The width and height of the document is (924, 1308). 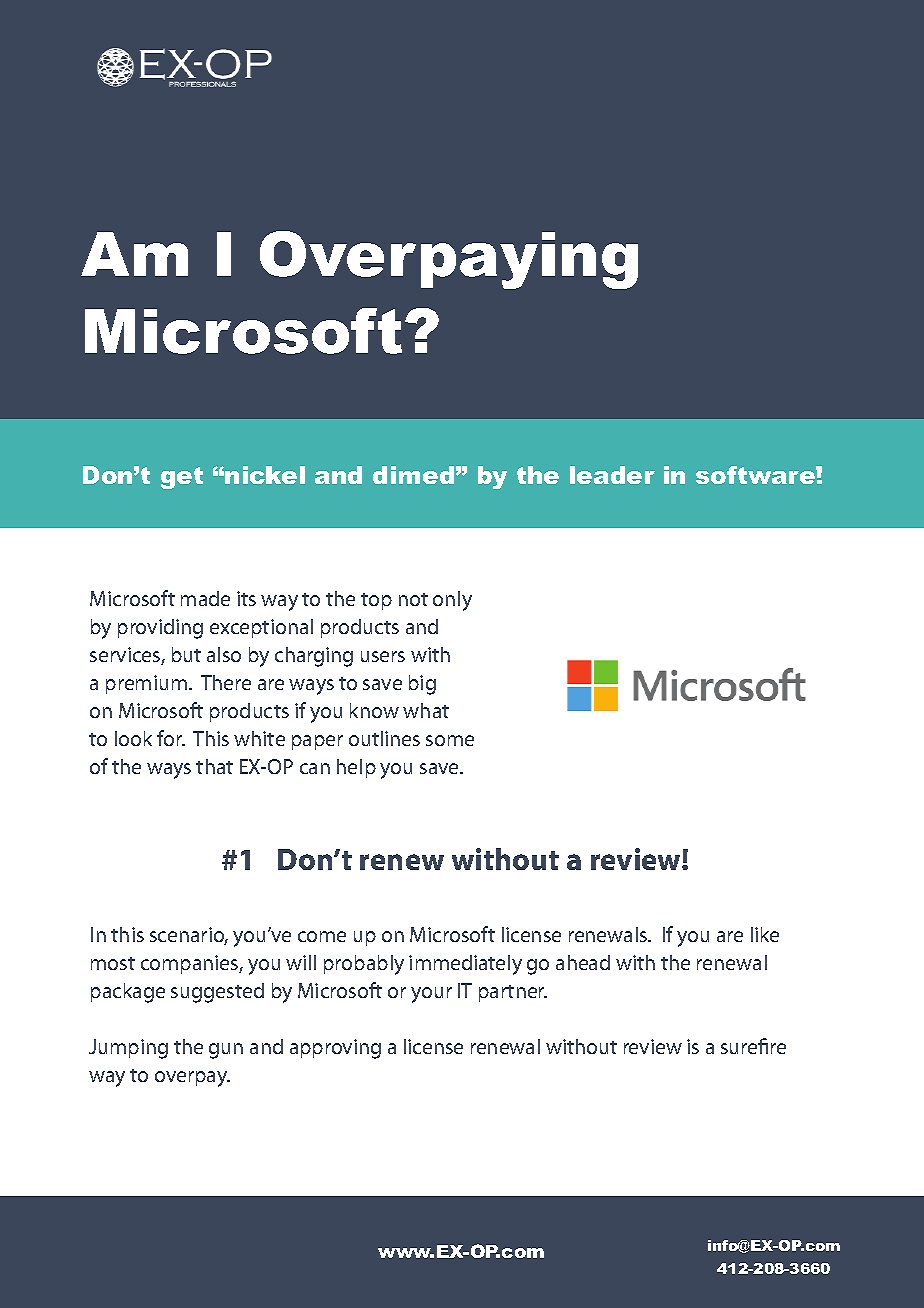 What do you see at coordinates (431, 995) in the document?
I see `your` at bounding box center [431, 995].
